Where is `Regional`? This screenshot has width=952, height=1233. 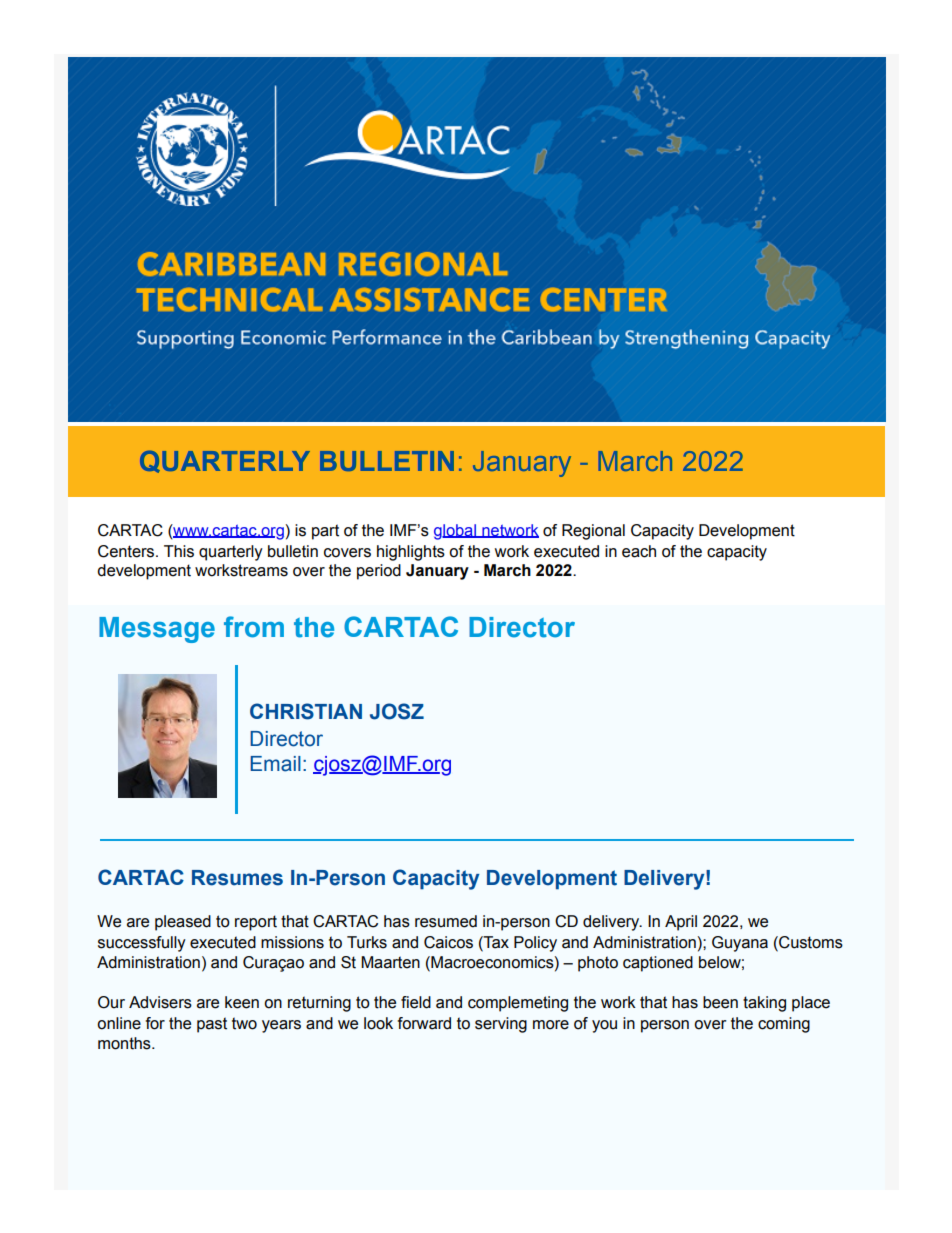
Regional is located at coordinates (593, 532).
